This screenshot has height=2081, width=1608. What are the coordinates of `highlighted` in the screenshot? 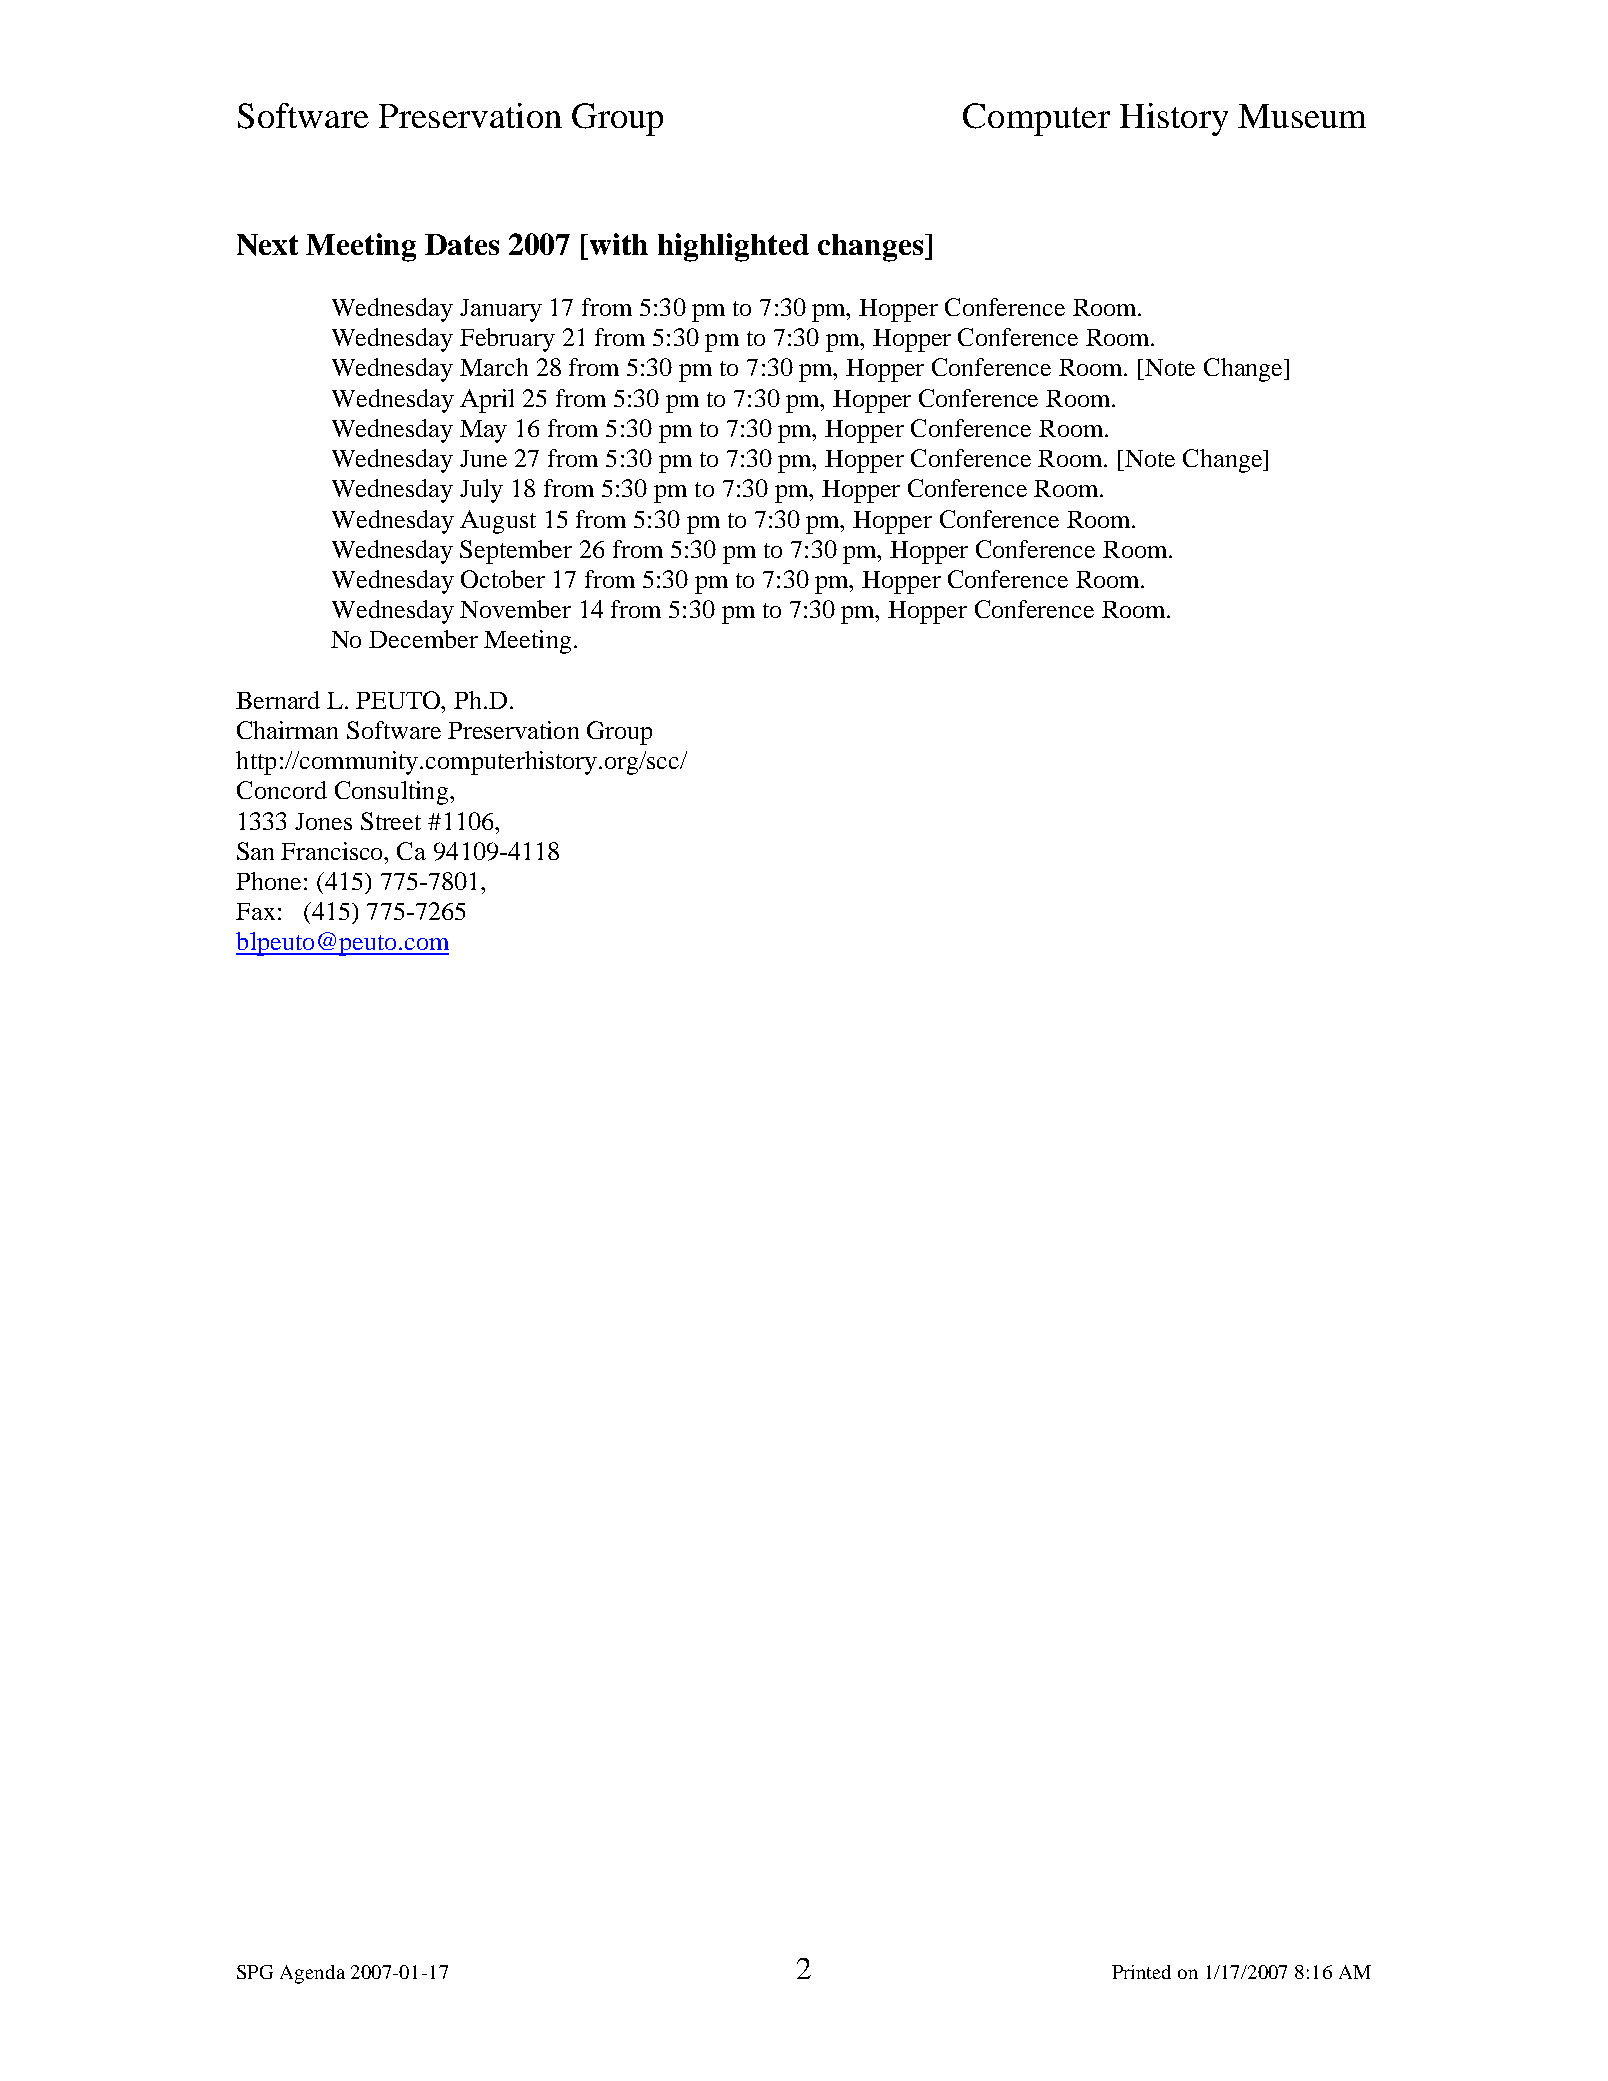 It's located at (733, 247).
